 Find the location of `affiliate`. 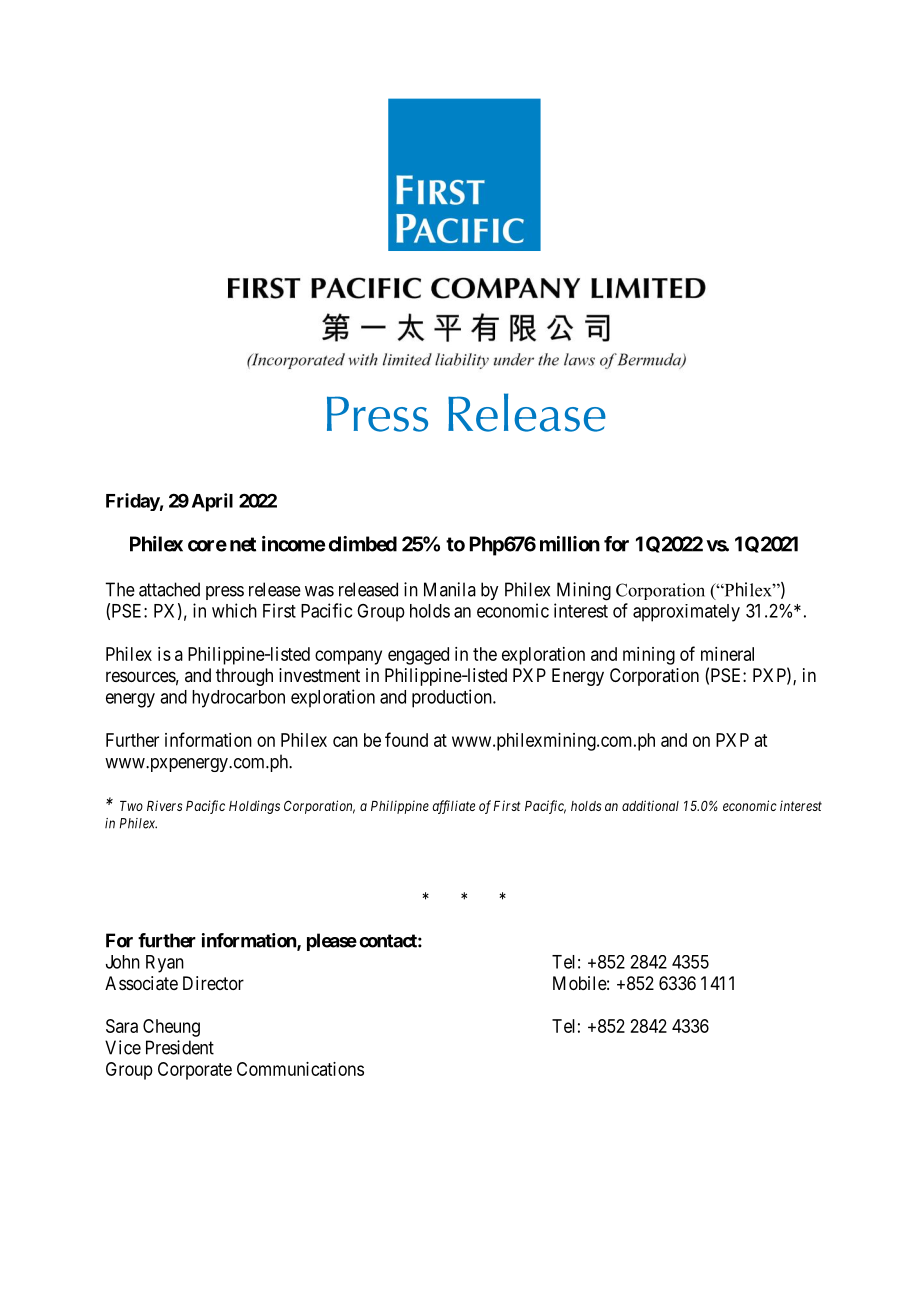

affiliate is located at coordinates (454, 807).
